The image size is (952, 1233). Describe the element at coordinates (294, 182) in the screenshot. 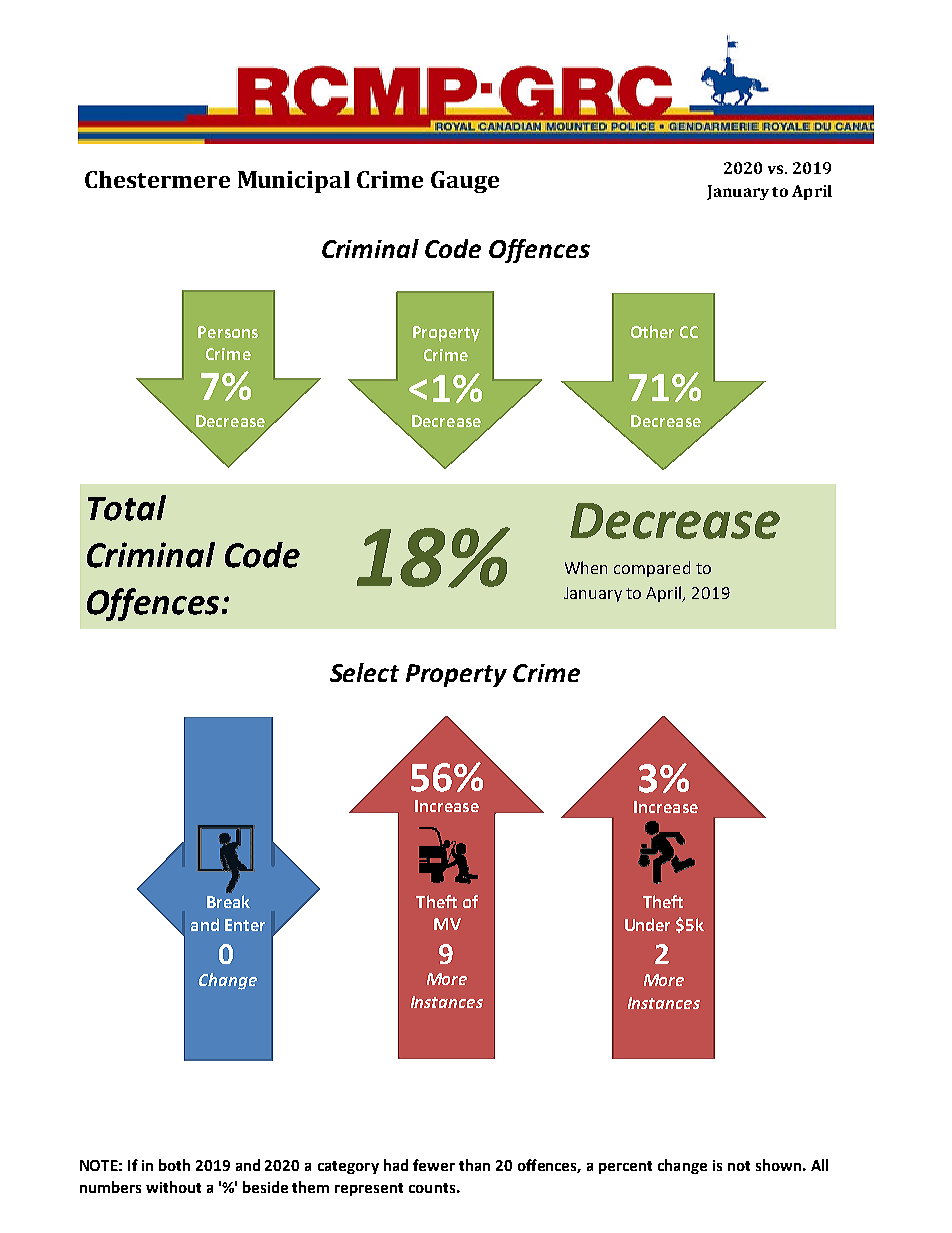

I see `Municipal` at that location.
